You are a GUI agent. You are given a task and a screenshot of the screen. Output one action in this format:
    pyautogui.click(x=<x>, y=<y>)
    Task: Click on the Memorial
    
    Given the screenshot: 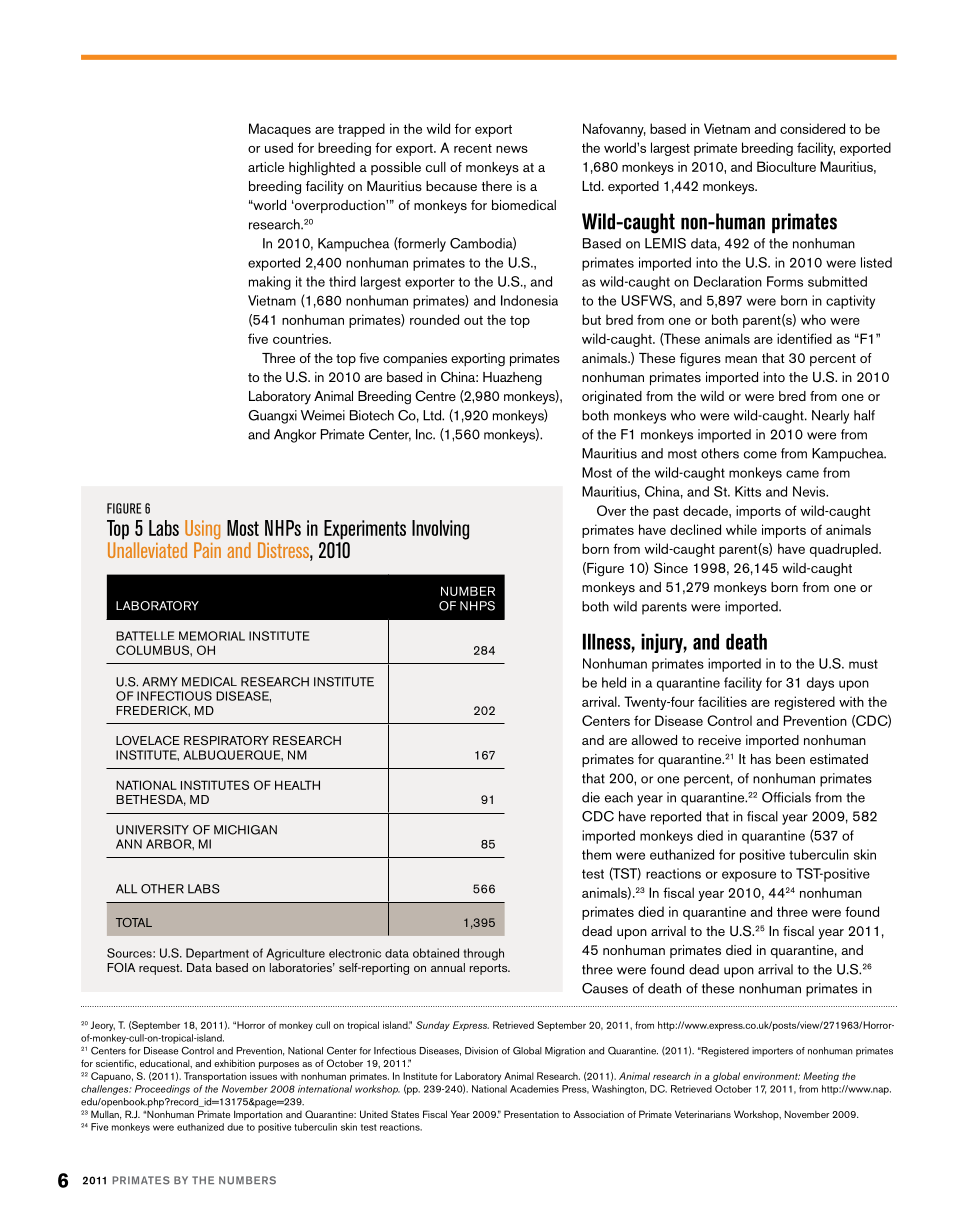 What is the action you would take?
    pyautogui.click(x=212, y=636)
